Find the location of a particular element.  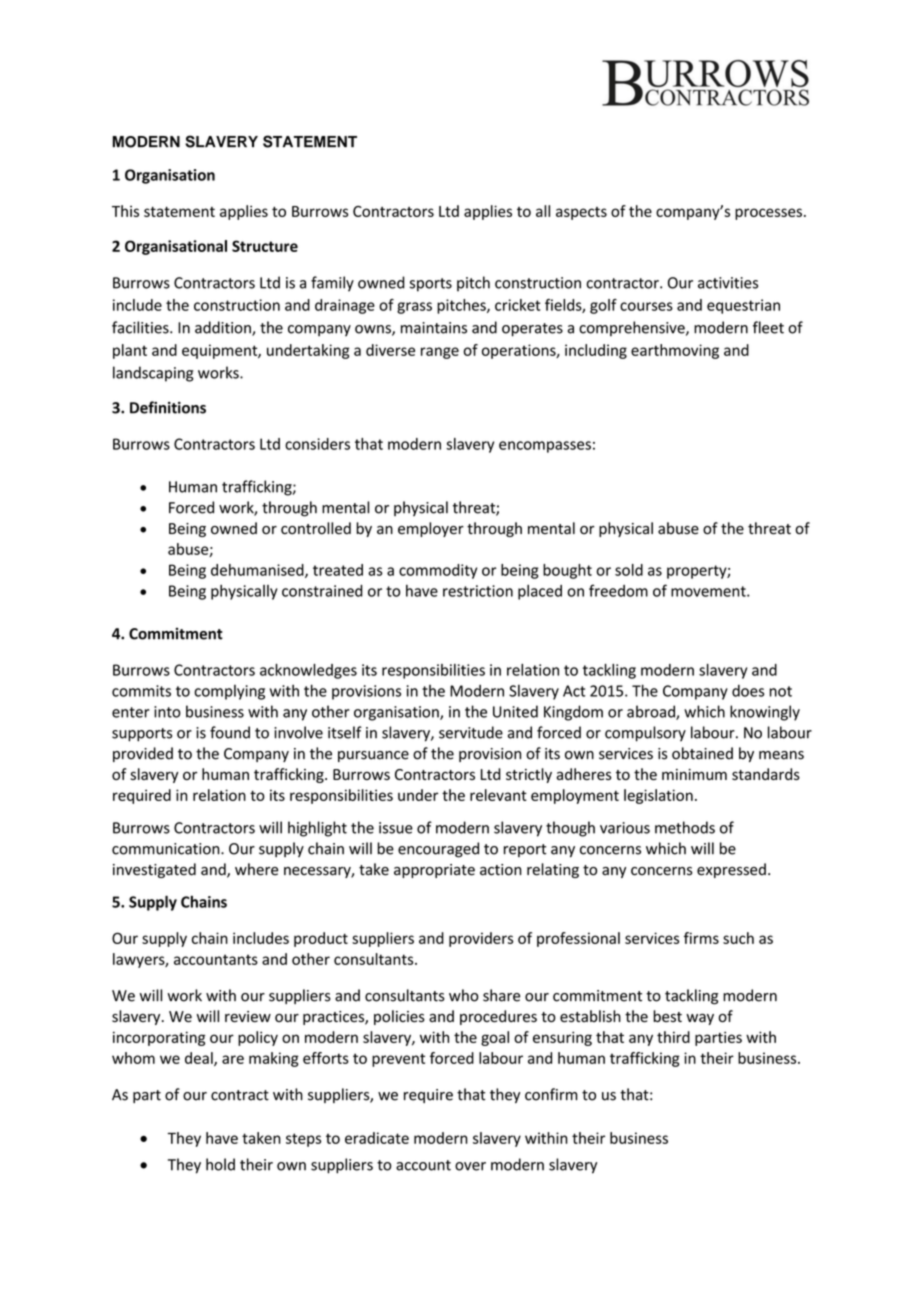

activities is located at coordinates (728, 283).
